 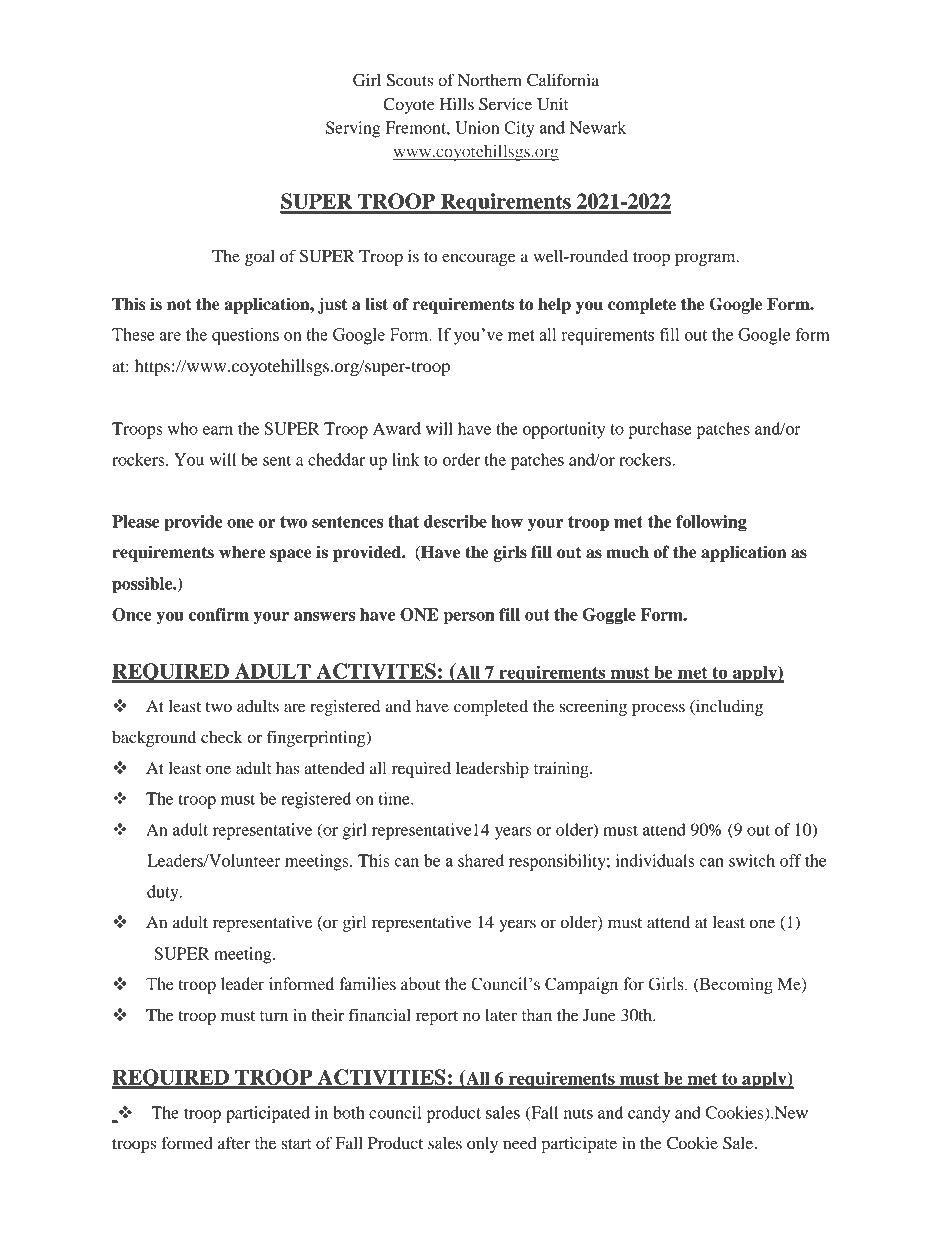 What do you see at coordinates (234, 1142) in the screenshot?
I see `after` at bounding box center [234, 1142].
